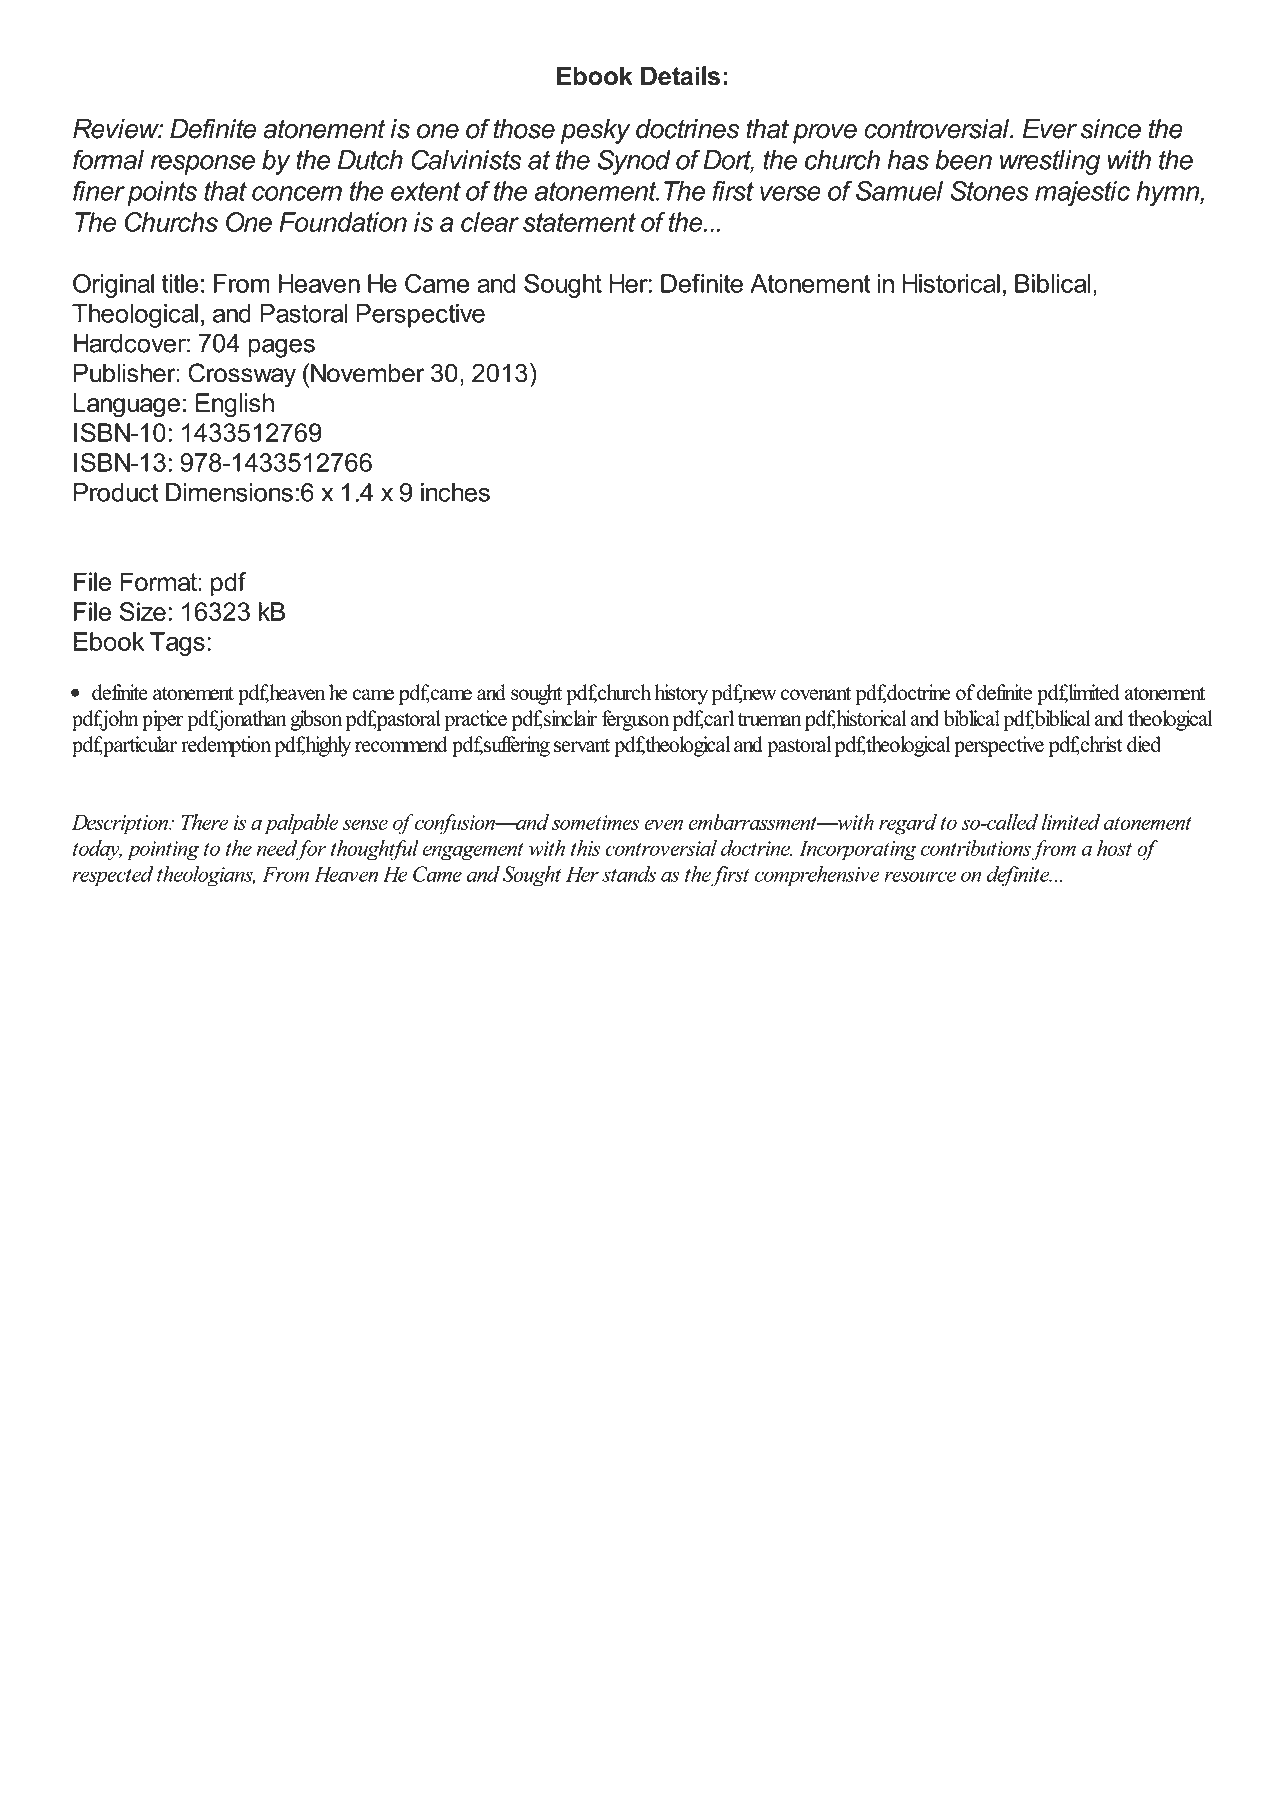  Describe the element at coordinates (277, 848) in the screenshot. I see `need` at that location.
